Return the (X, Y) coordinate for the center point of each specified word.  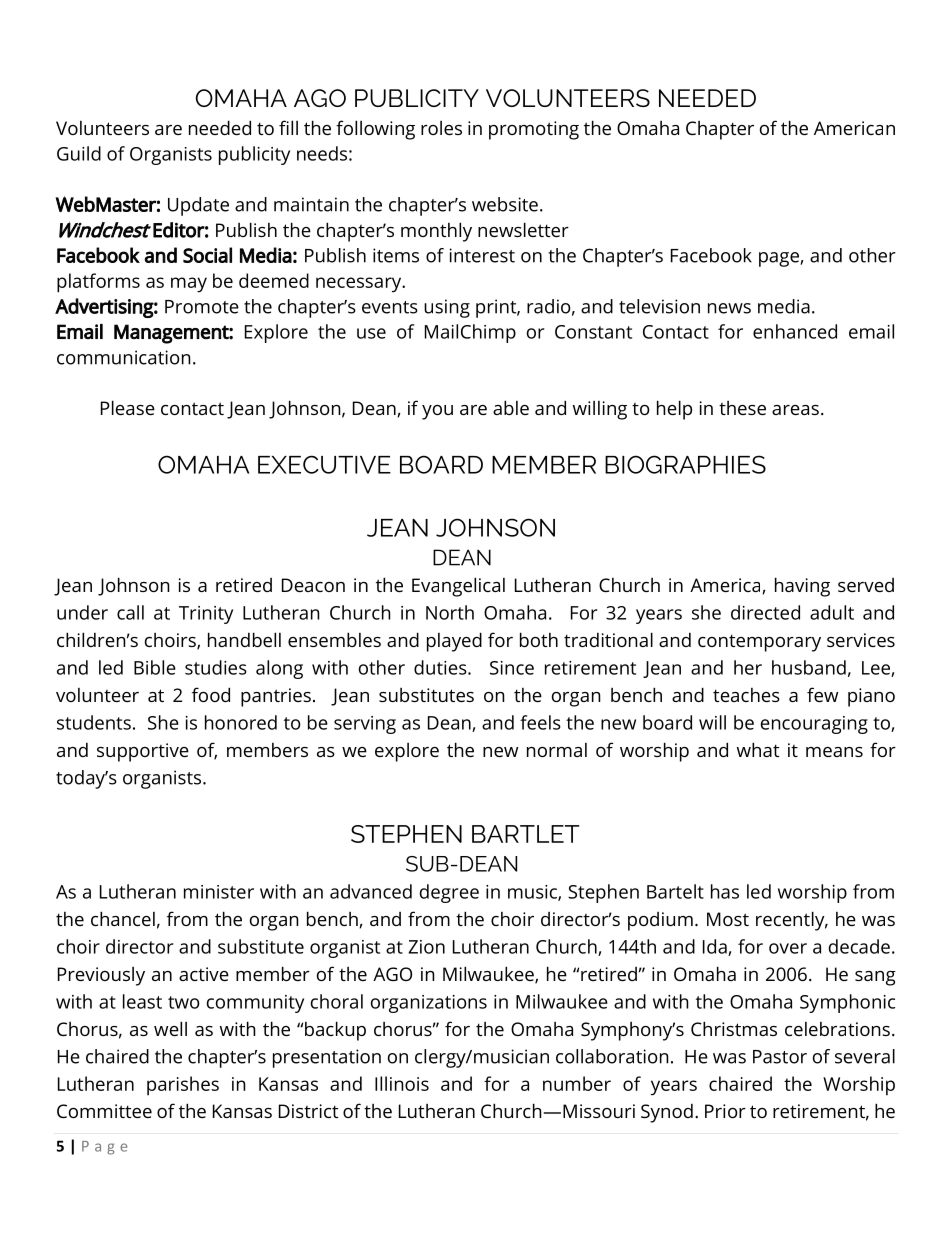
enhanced (795, 331)
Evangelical (458, 587)
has (725, 891)
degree (449, 893)
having (802, 587)
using (447, 308)
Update (198, 206)
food (211, 694)
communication (124, 357)
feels (540, 722)
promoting (534, 130)
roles (441, 128)
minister (219, 892)
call (130, 612)
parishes (183, 1086)
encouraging (814, 725)
